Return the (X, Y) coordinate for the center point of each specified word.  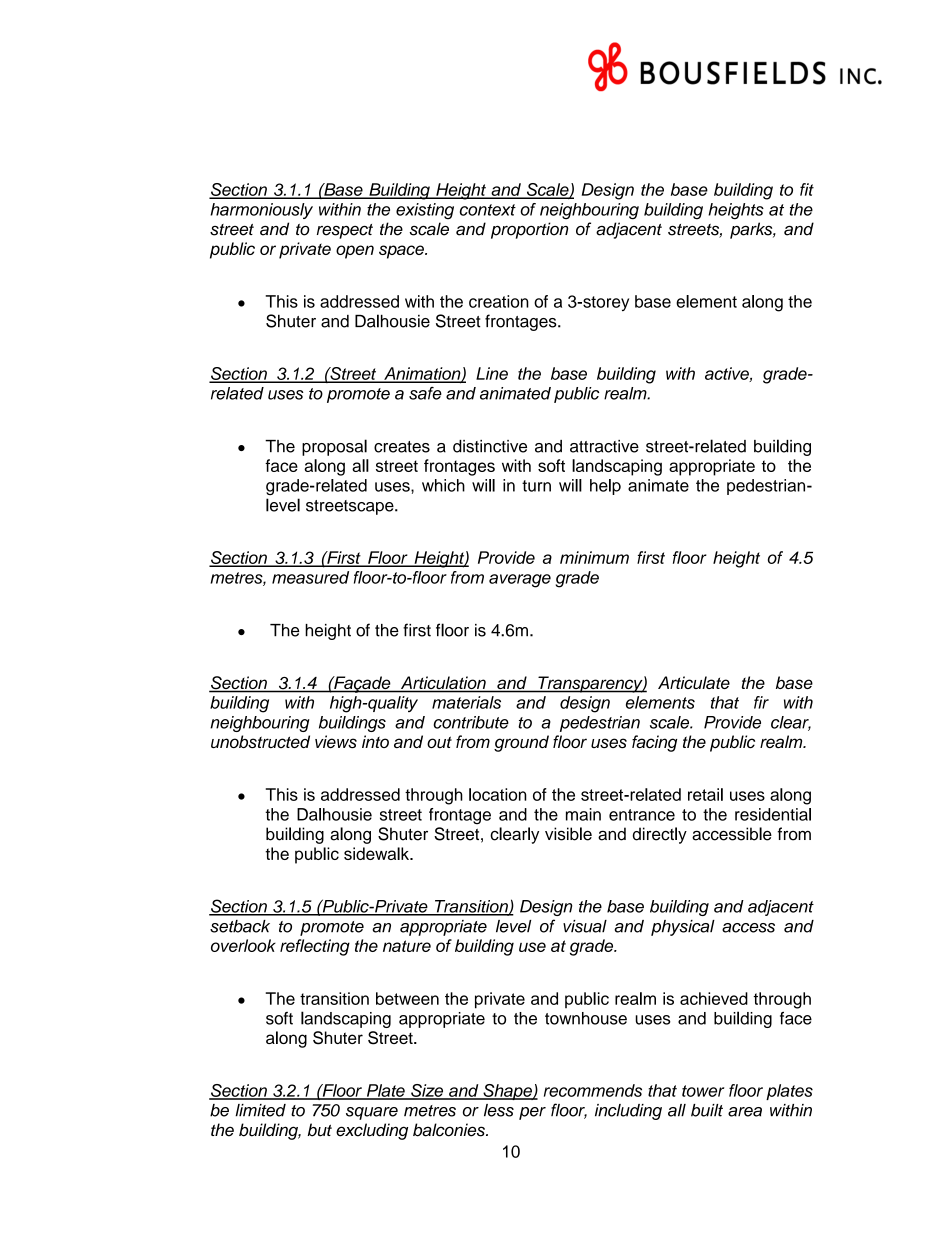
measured (310, 577)
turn (536, 486)
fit (807, 189)
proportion (530, 230)
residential (773, 814)
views (336, 741)
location (498, 794)
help (605, 487)
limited (260, 1110)
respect (345, 231)
